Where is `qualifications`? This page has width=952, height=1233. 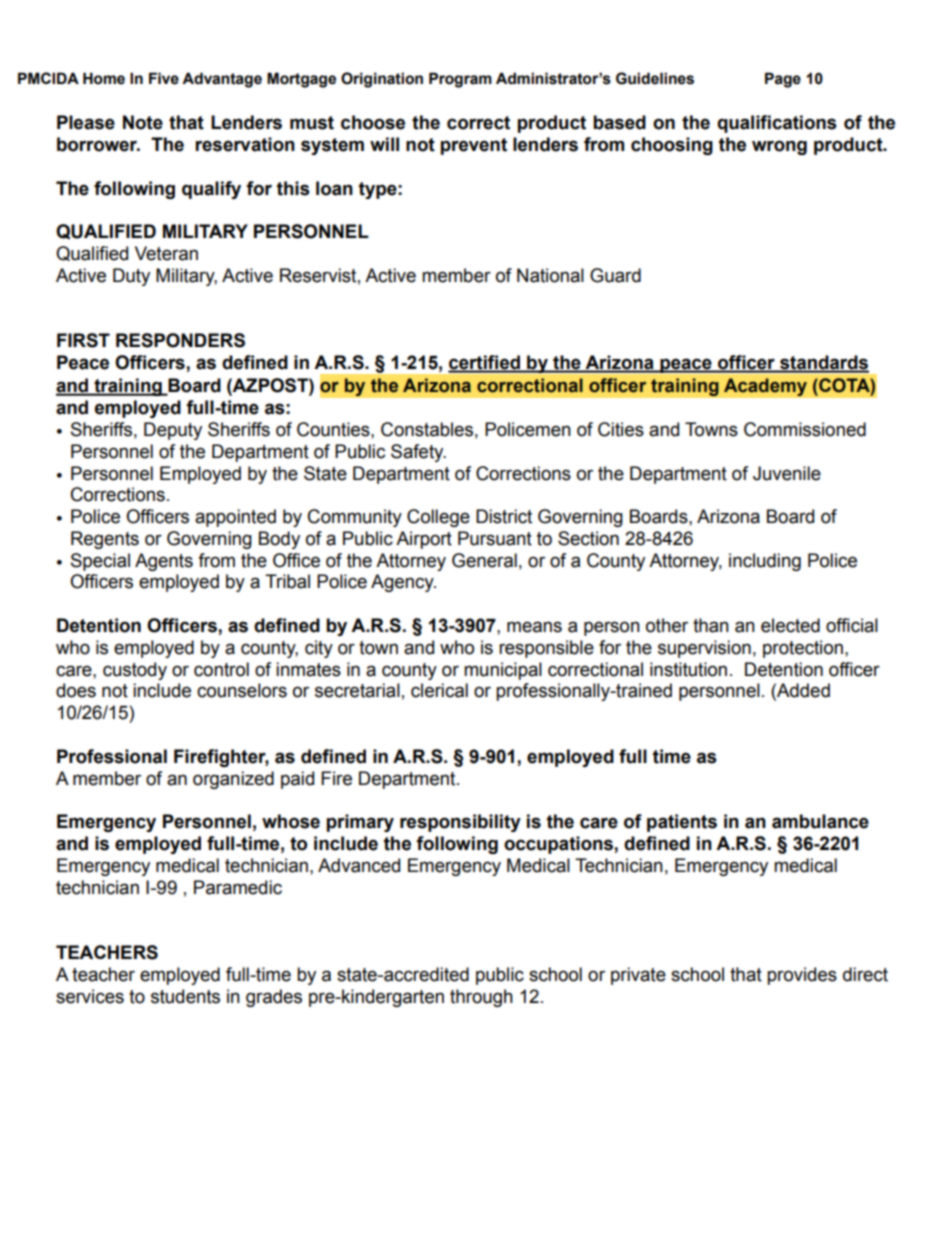
qualifications is located at coordinates (777, 124).
